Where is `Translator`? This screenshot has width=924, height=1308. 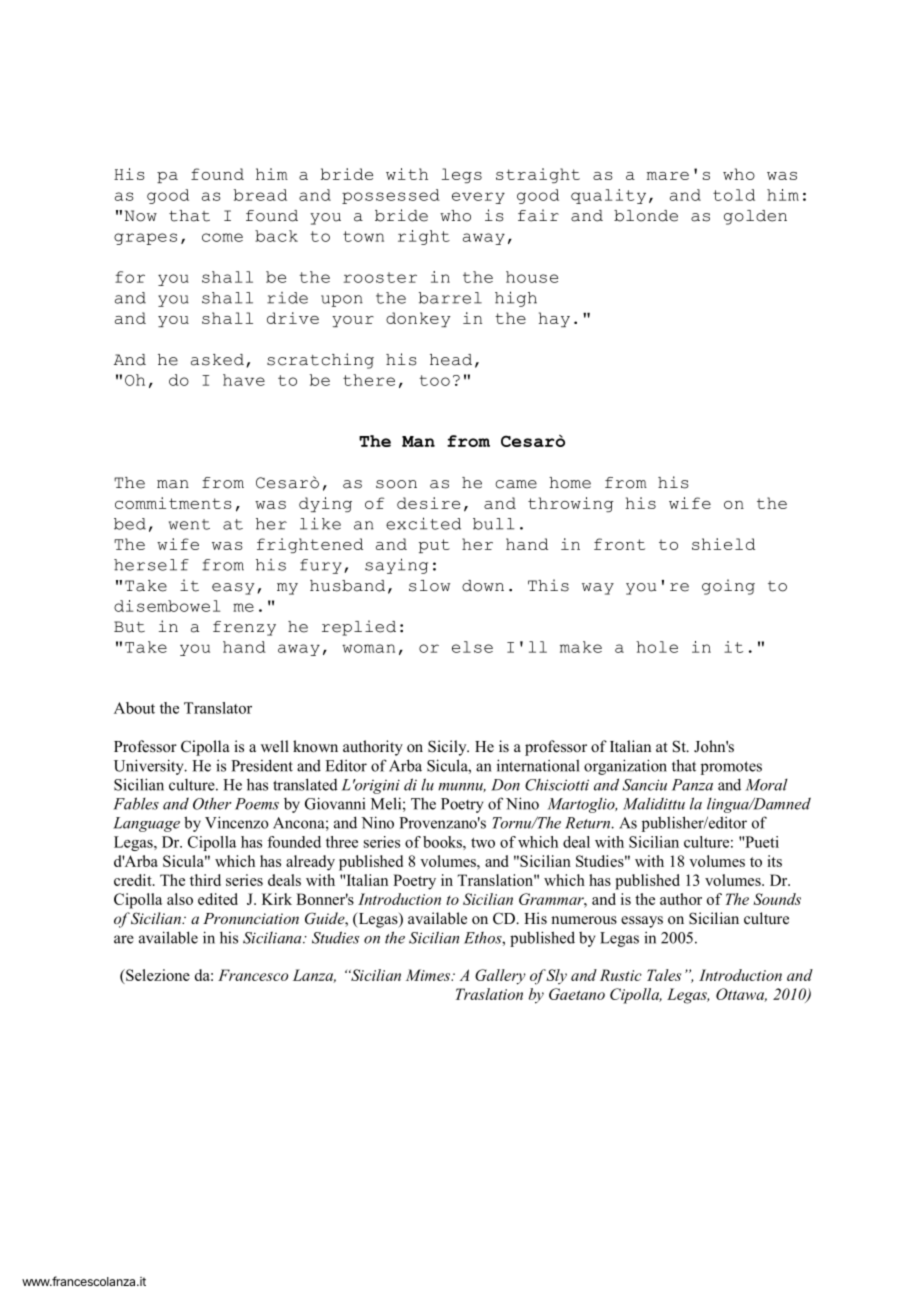 Translator is located at coordinates (218, 708).
